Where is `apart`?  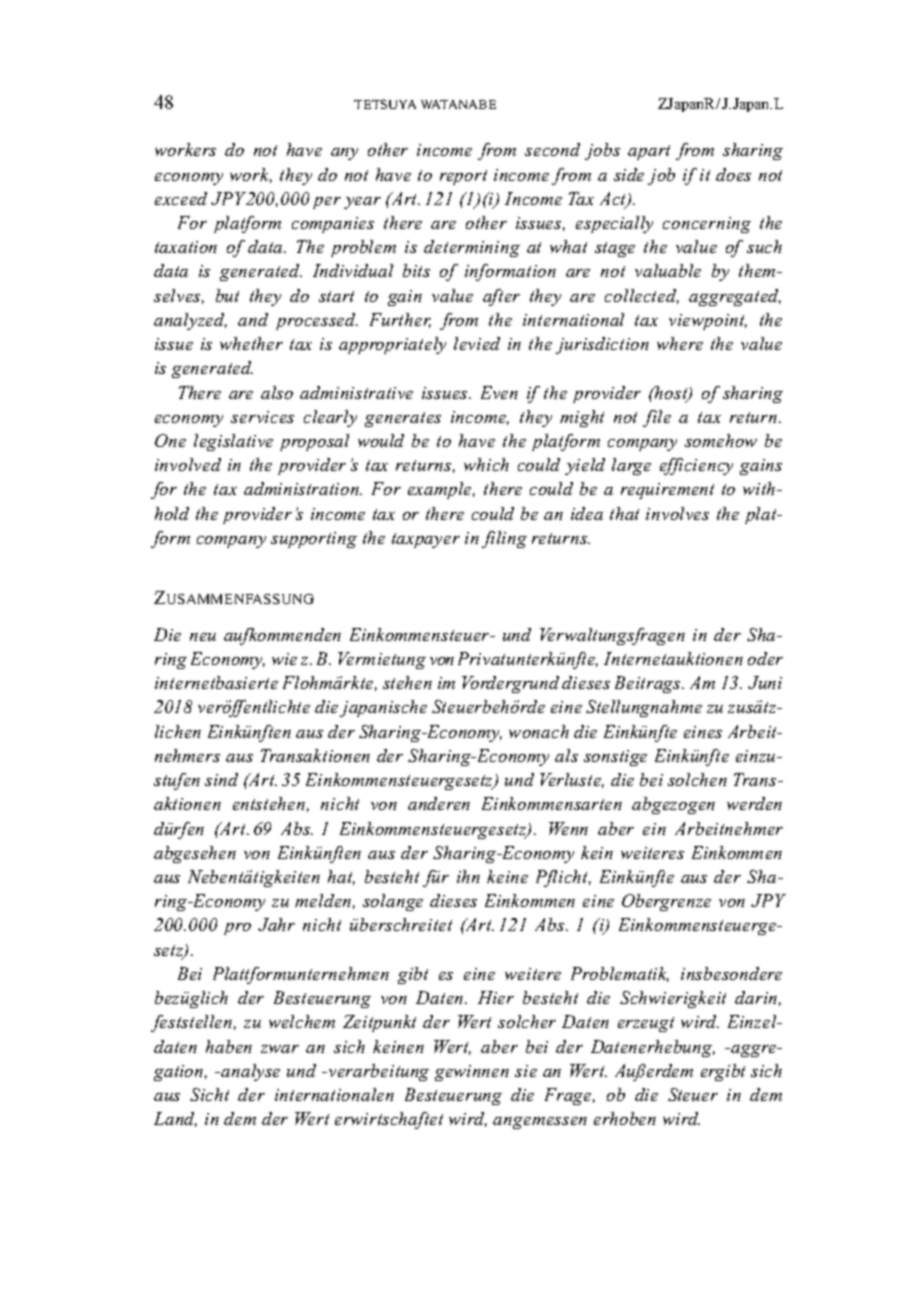 apart is located at coordinates (649, 152).
